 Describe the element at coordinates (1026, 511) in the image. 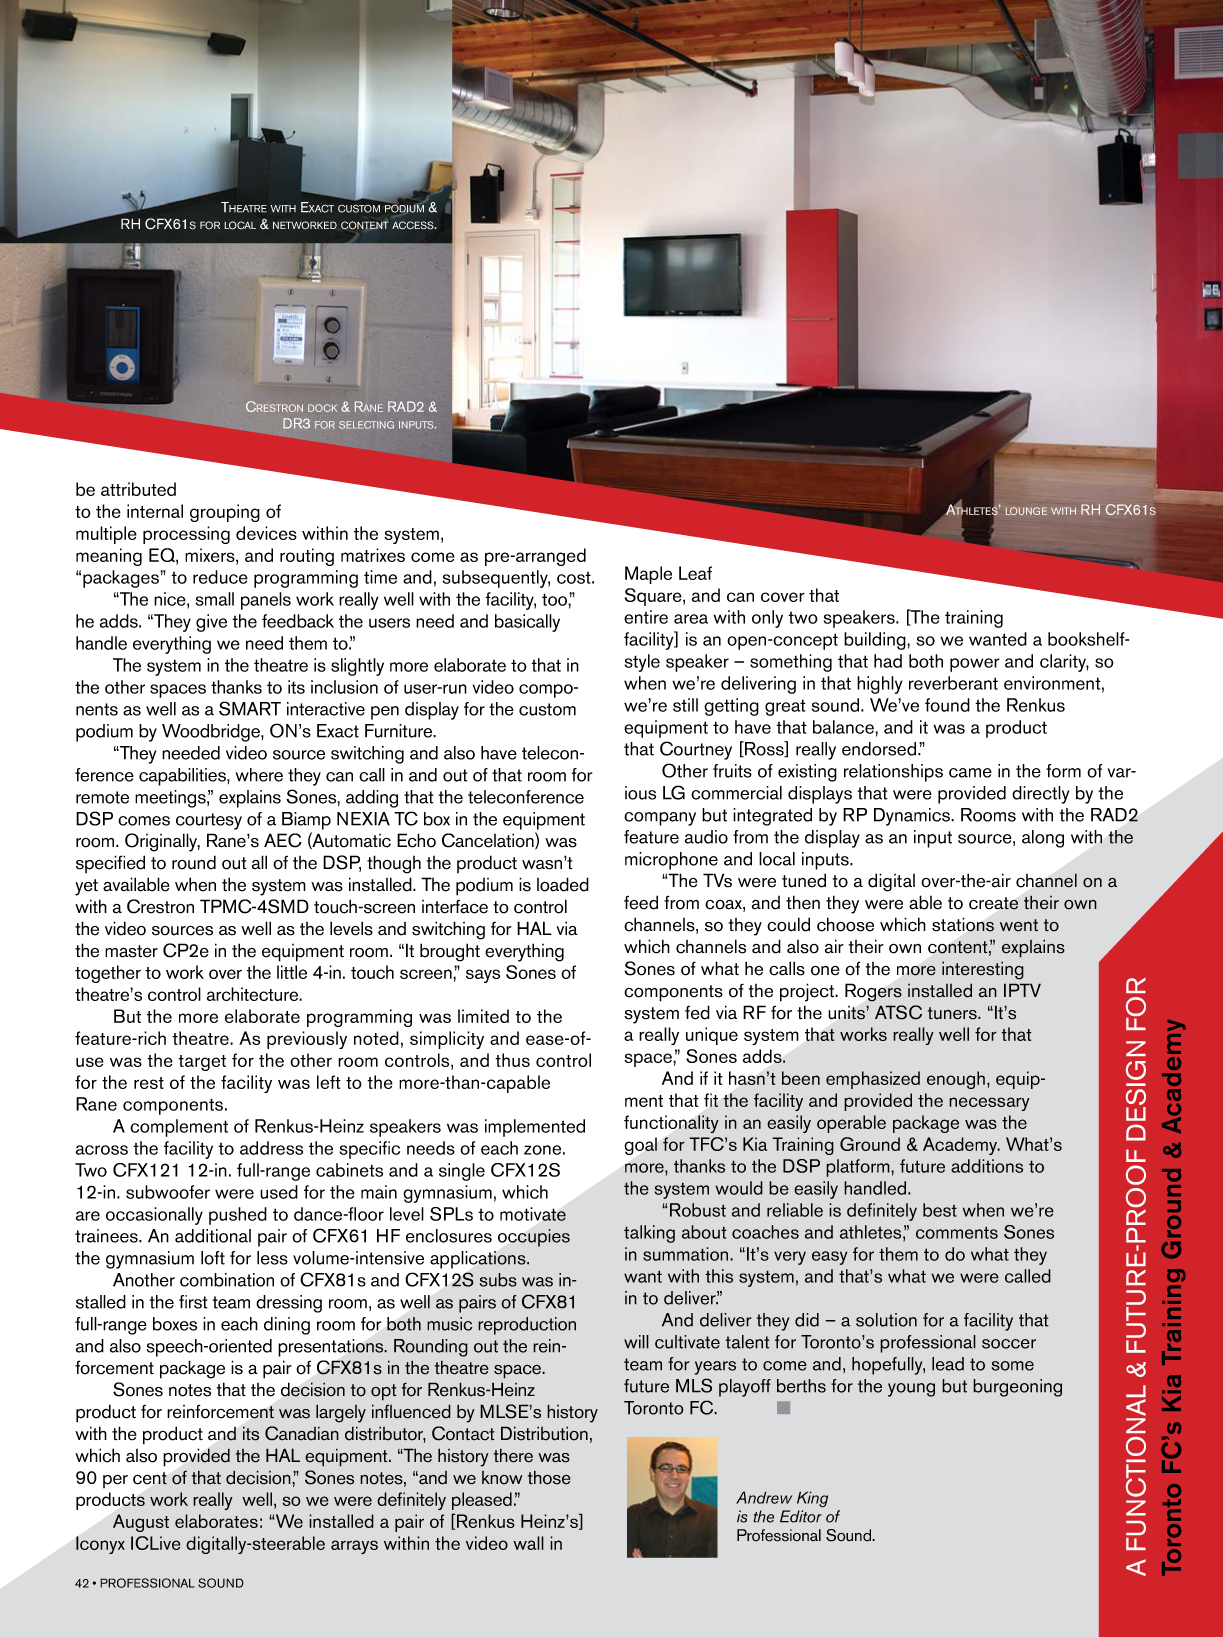

I see `lounge` at that location.
